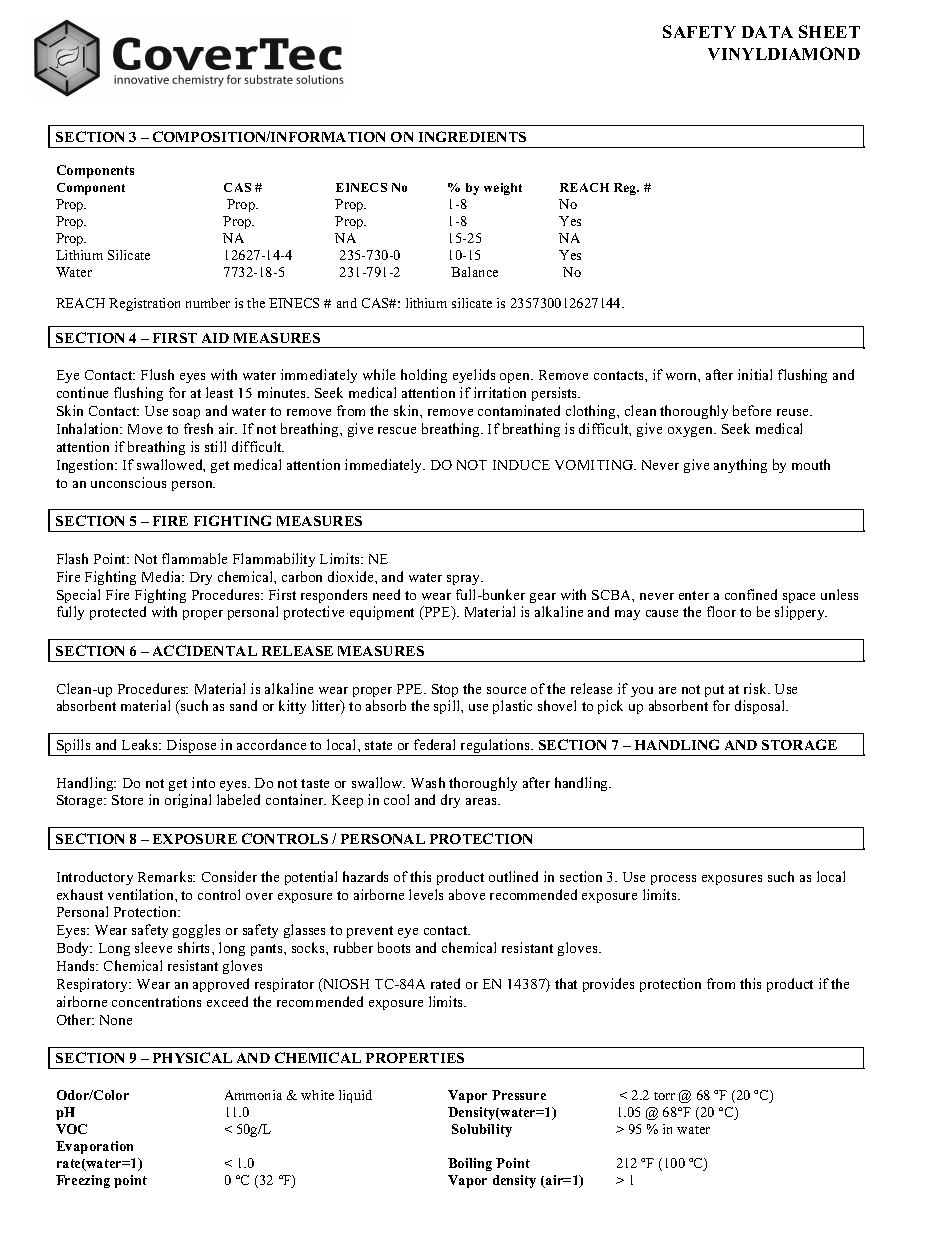 This screenshot has height=1233, width=952. Describe the element at coordinates (470, 1164) in the screenshot. I see `Boiling` at that location.
